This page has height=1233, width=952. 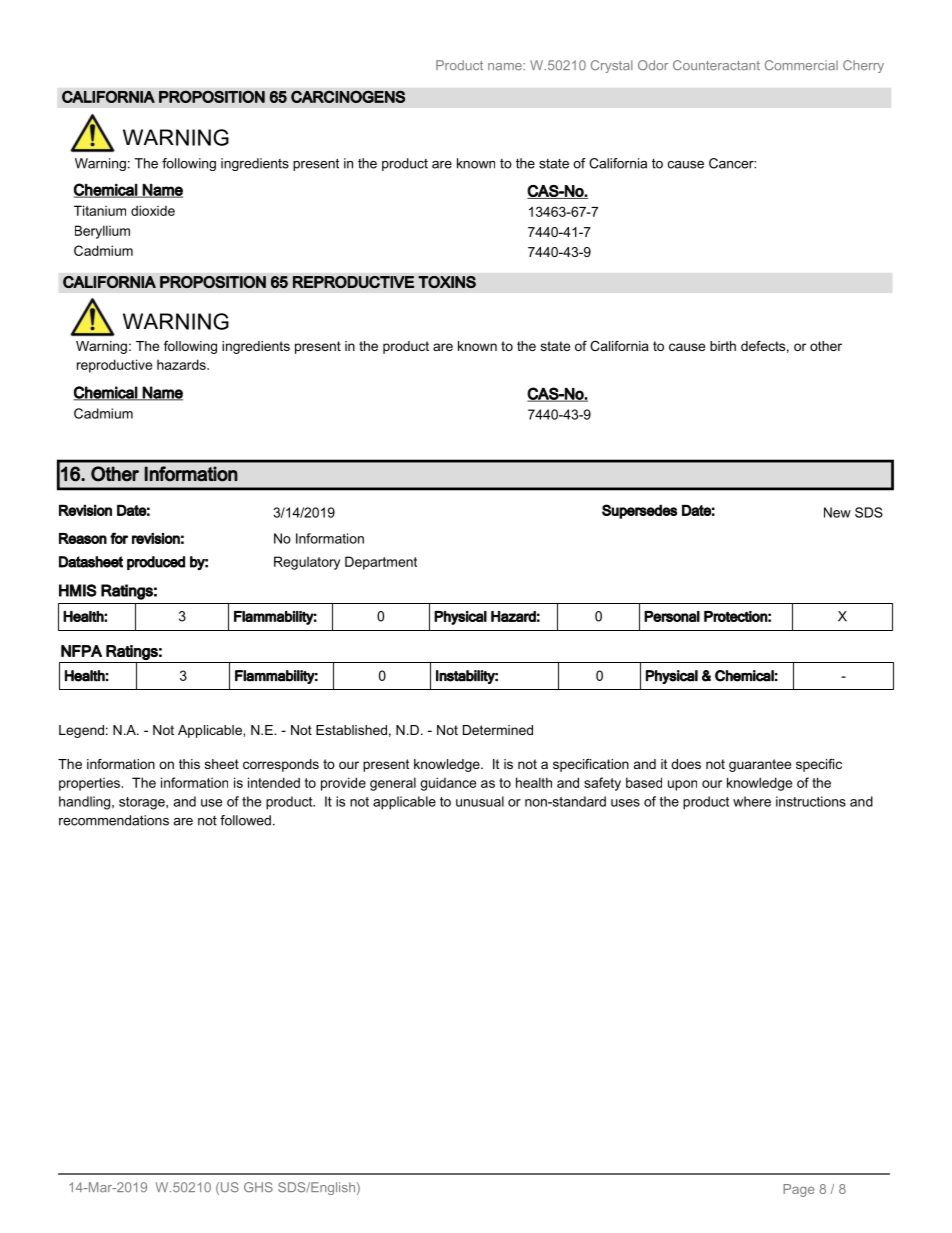 I want to click on produced, so click(x=156, y=563).
